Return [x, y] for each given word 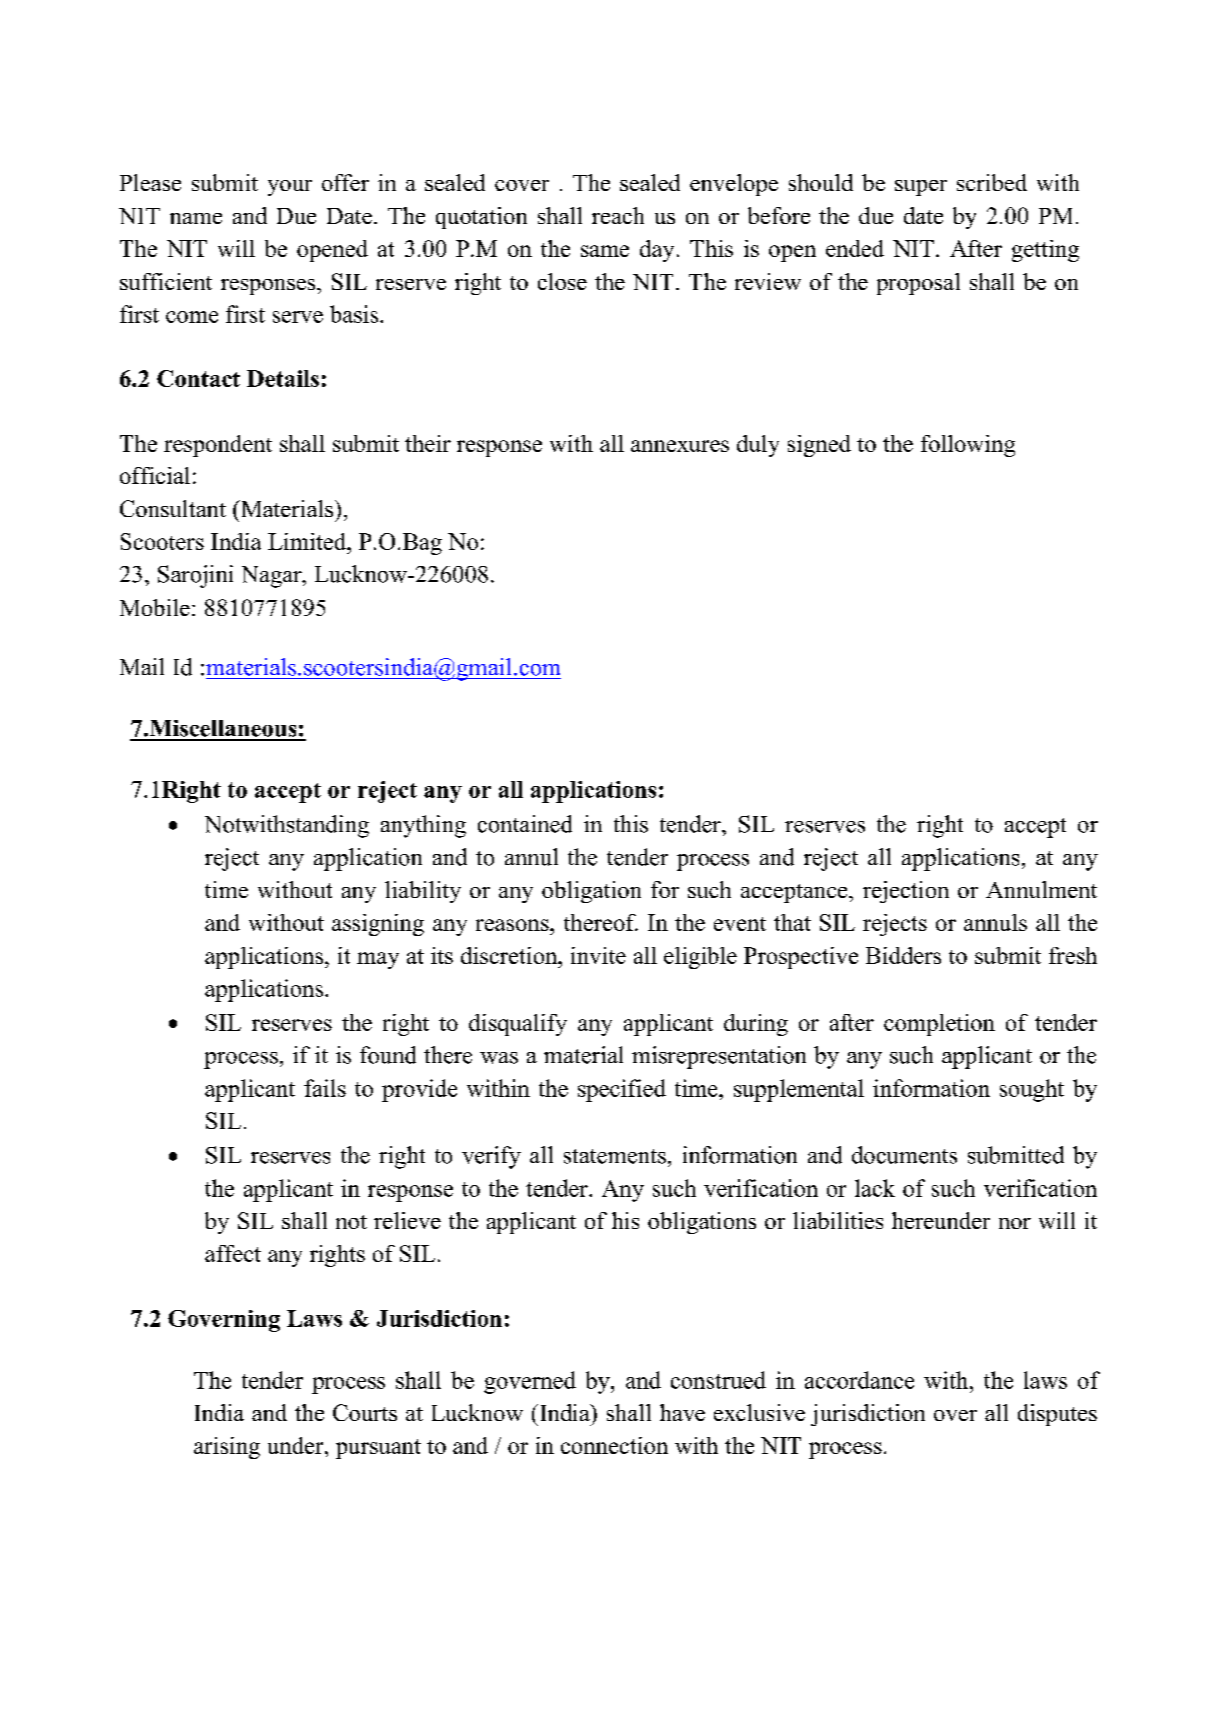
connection [614, 1445]
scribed [992, 182]
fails [325, 1088]
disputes [1057, 1415]
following [968, 446]
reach [618, 215]
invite [598, 955]
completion [939, 1025]
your [290, 188]
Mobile [155, 607]
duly [758, 446]
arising [227, 1448]
